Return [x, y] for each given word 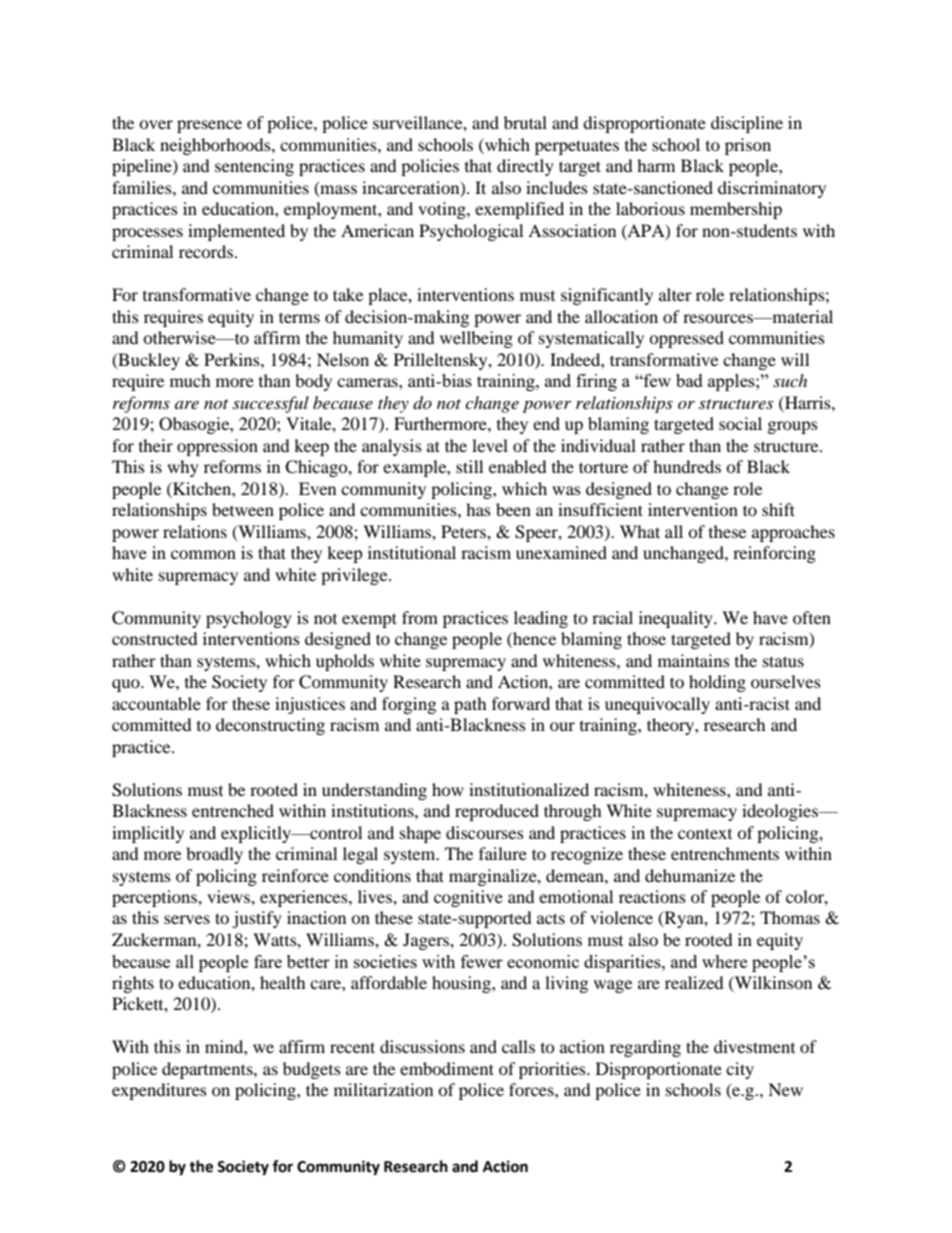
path [470, 705]
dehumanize [690, 875]
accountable [156, 703]
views [229, 896]
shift [778, 509]
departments [208, 1070]
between [243, 509]
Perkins [233, 359]
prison [748, 146]
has [478, 509]
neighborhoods [216, 146]
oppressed [686, 339]
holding [717, 683]
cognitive [468, 898]
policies [430, 167]
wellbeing [476, 339]
